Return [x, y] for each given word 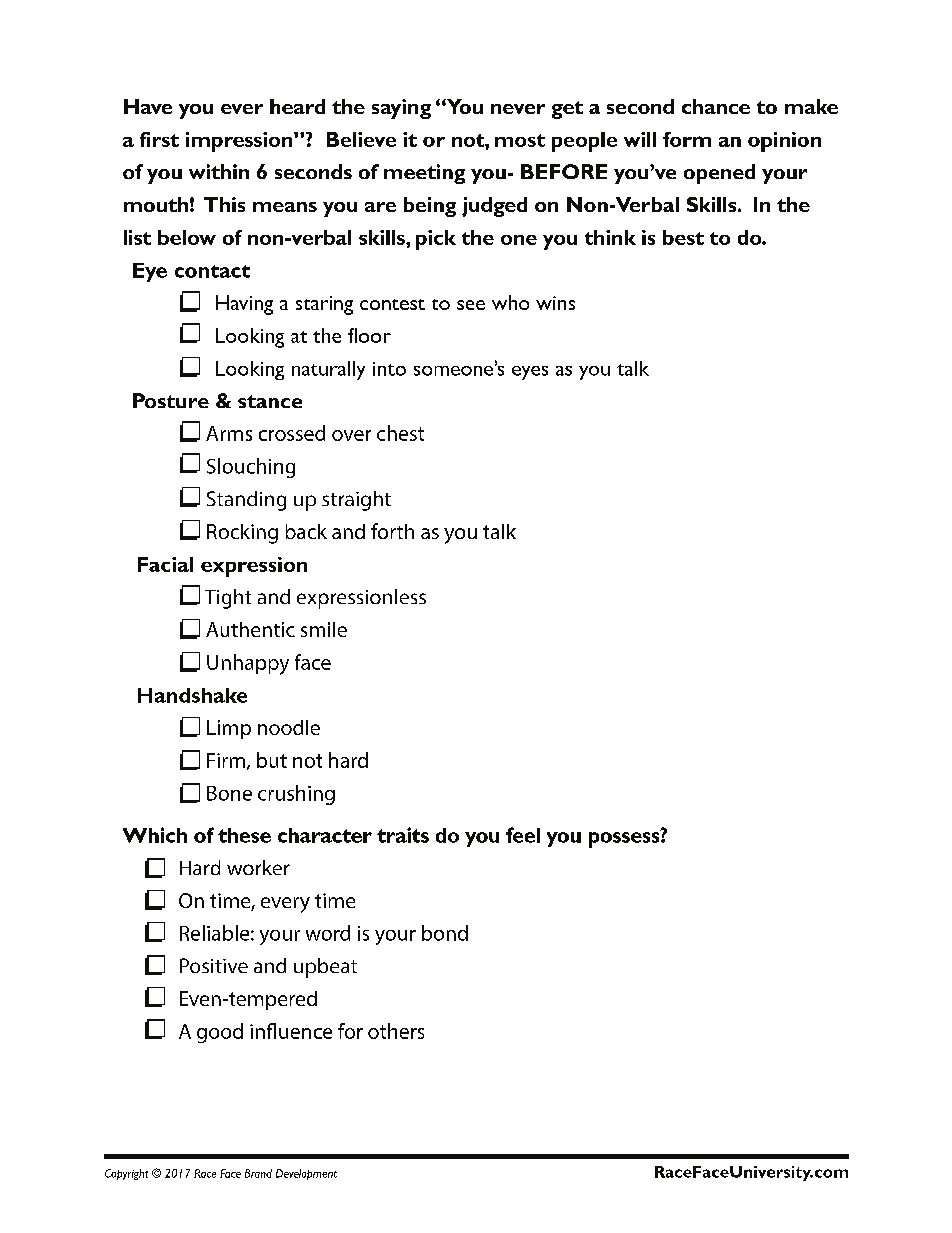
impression [240, 142]
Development [306, 1174]
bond [445, 933]
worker [258, 867]
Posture [171, 400]
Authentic [250, 629]
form [687, 139]
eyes [530, 373]
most [520, 140]
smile [324, 629]
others [396, 1031]
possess [625, 839]
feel [523, 835]
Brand [258, 1173]
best [683, 237]
